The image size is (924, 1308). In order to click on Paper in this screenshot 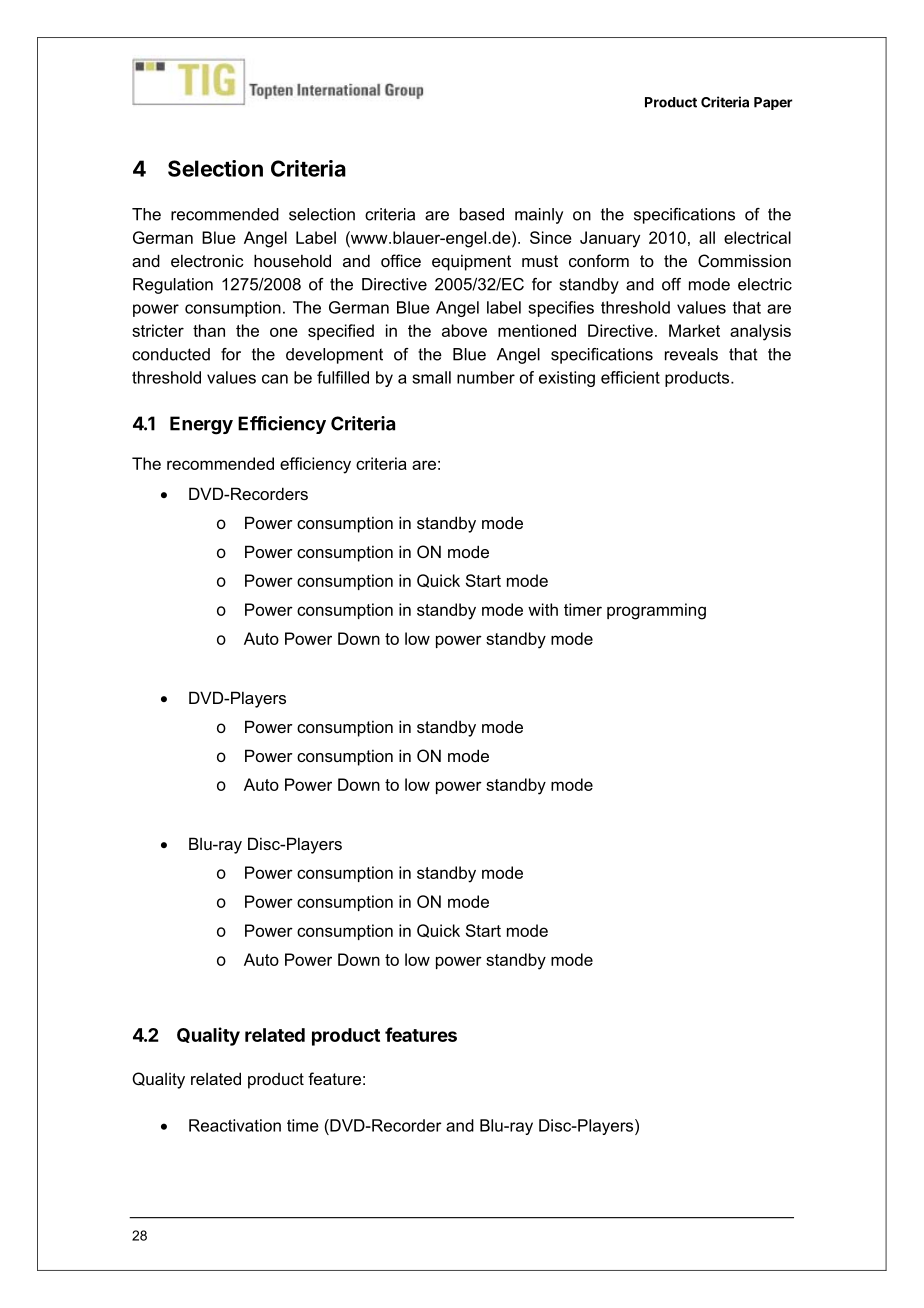, I will do `click(773, 103)`.
